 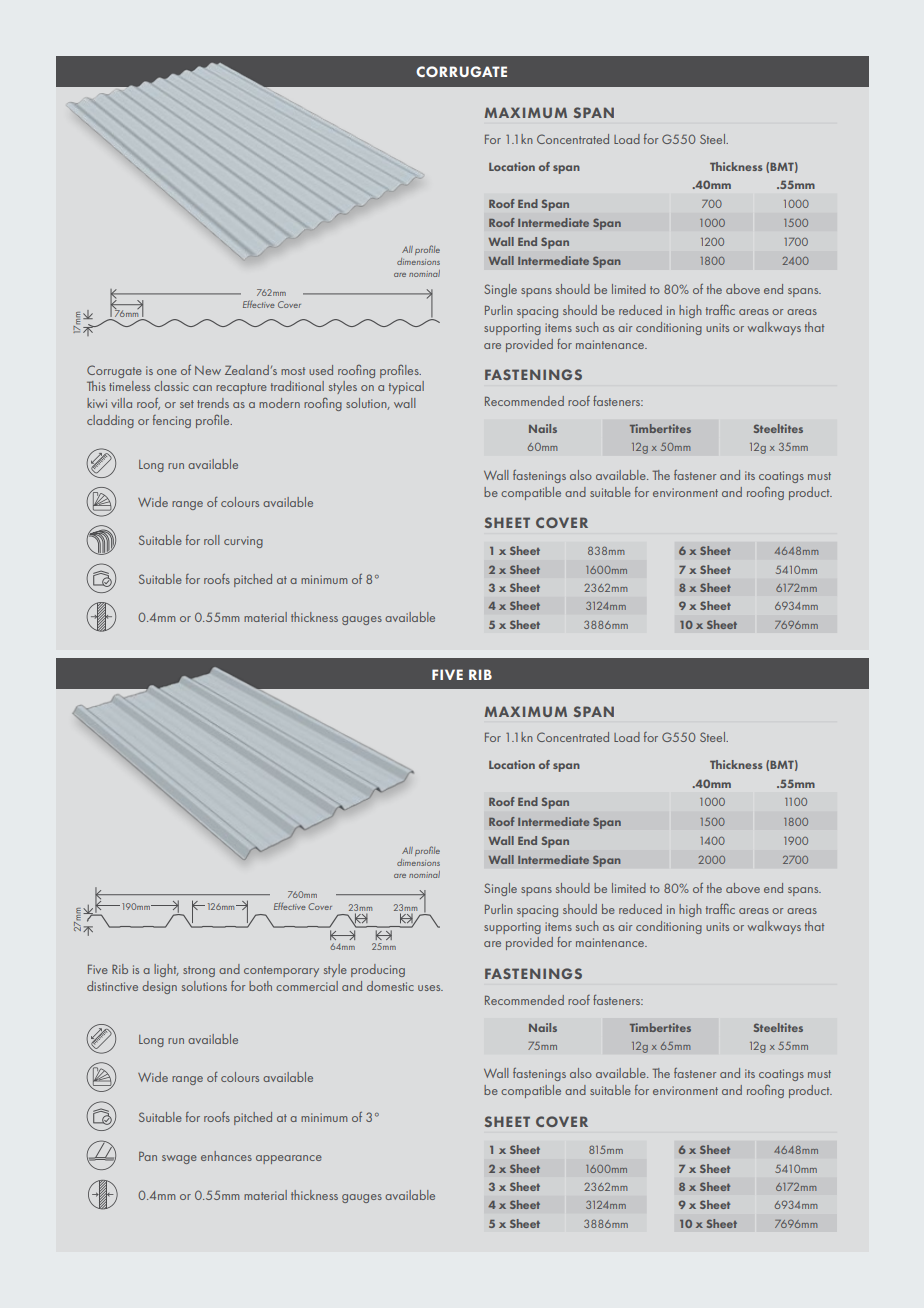 What do you see at coordinates (212, 540) in the document?
I see `roll` at bounding box center [212, 540].
